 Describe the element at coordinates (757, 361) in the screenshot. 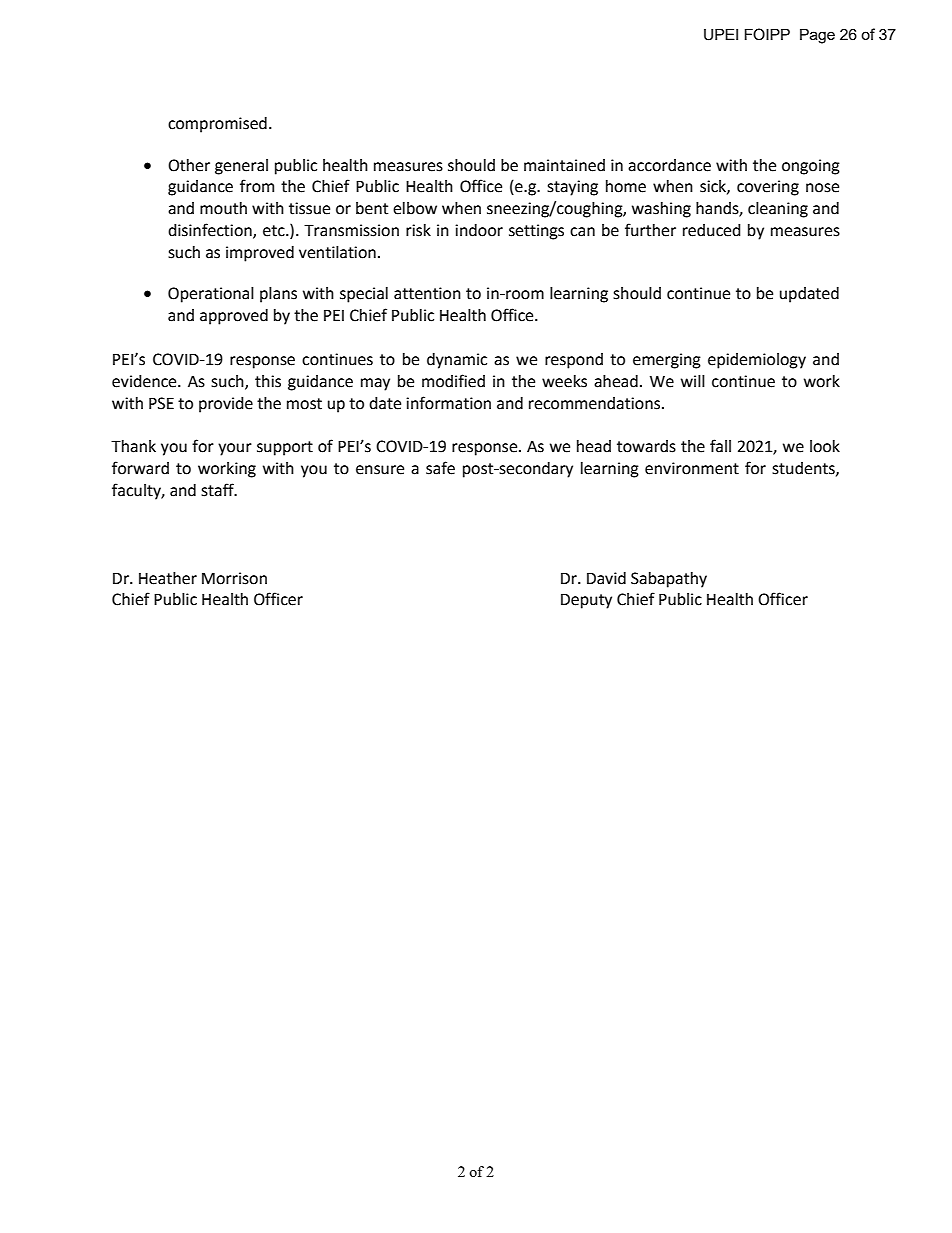

I see `epidemiology` at that location.
